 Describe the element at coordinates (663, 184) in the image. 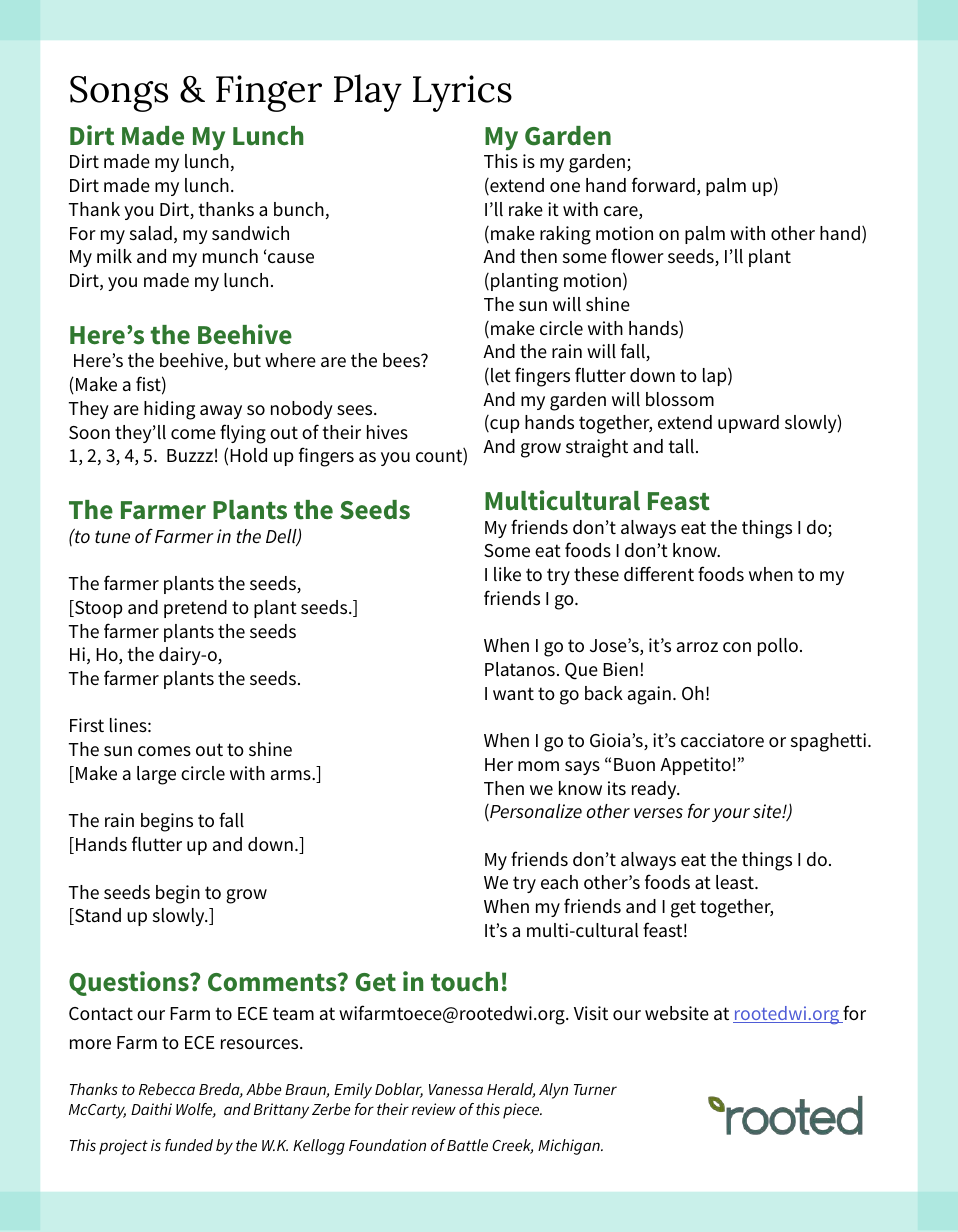

I see `forward` at that location.
